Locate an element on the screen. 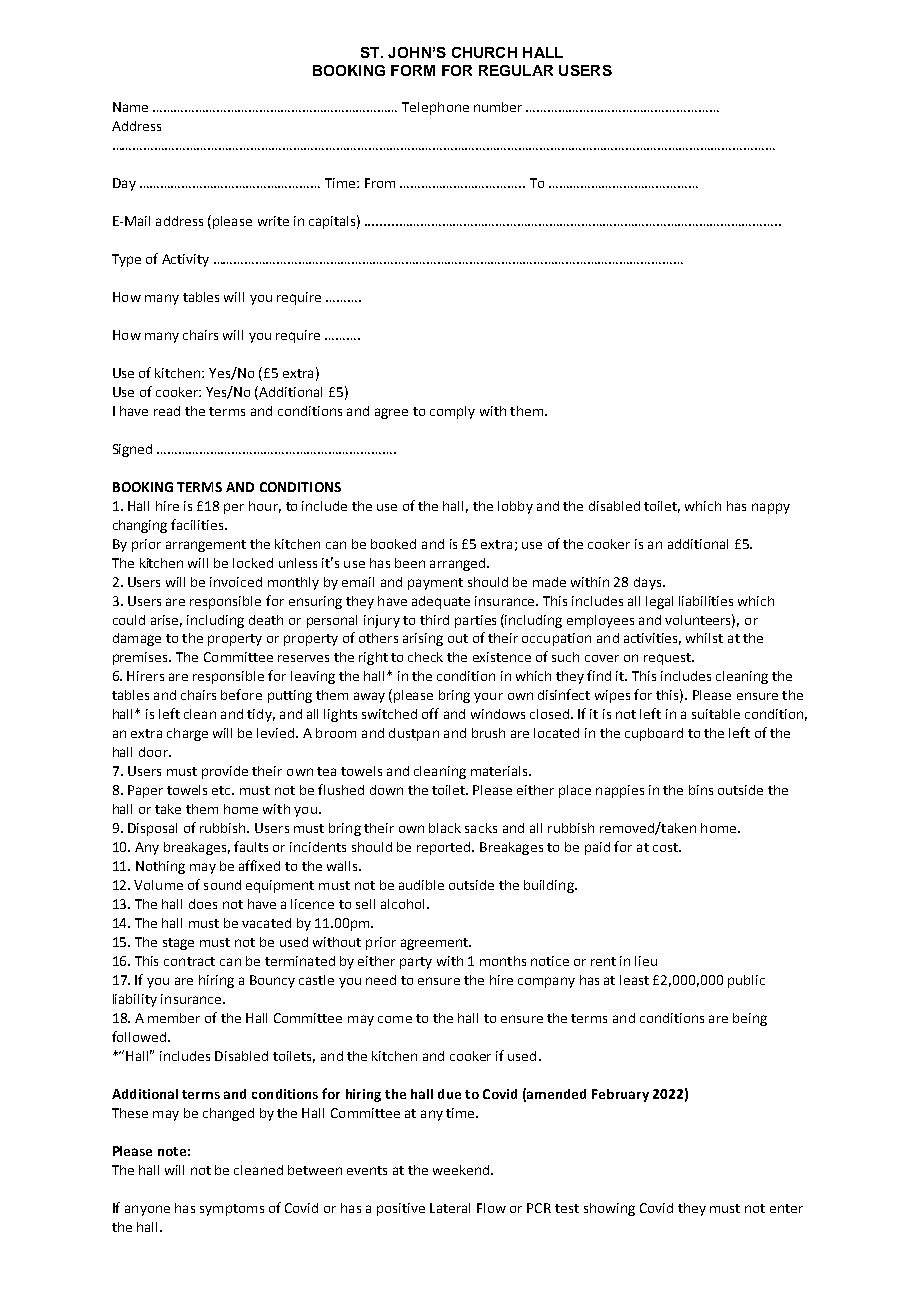 The height and width of the screenshot is (1308, 924). Name is located at coordinates (130, 107).
